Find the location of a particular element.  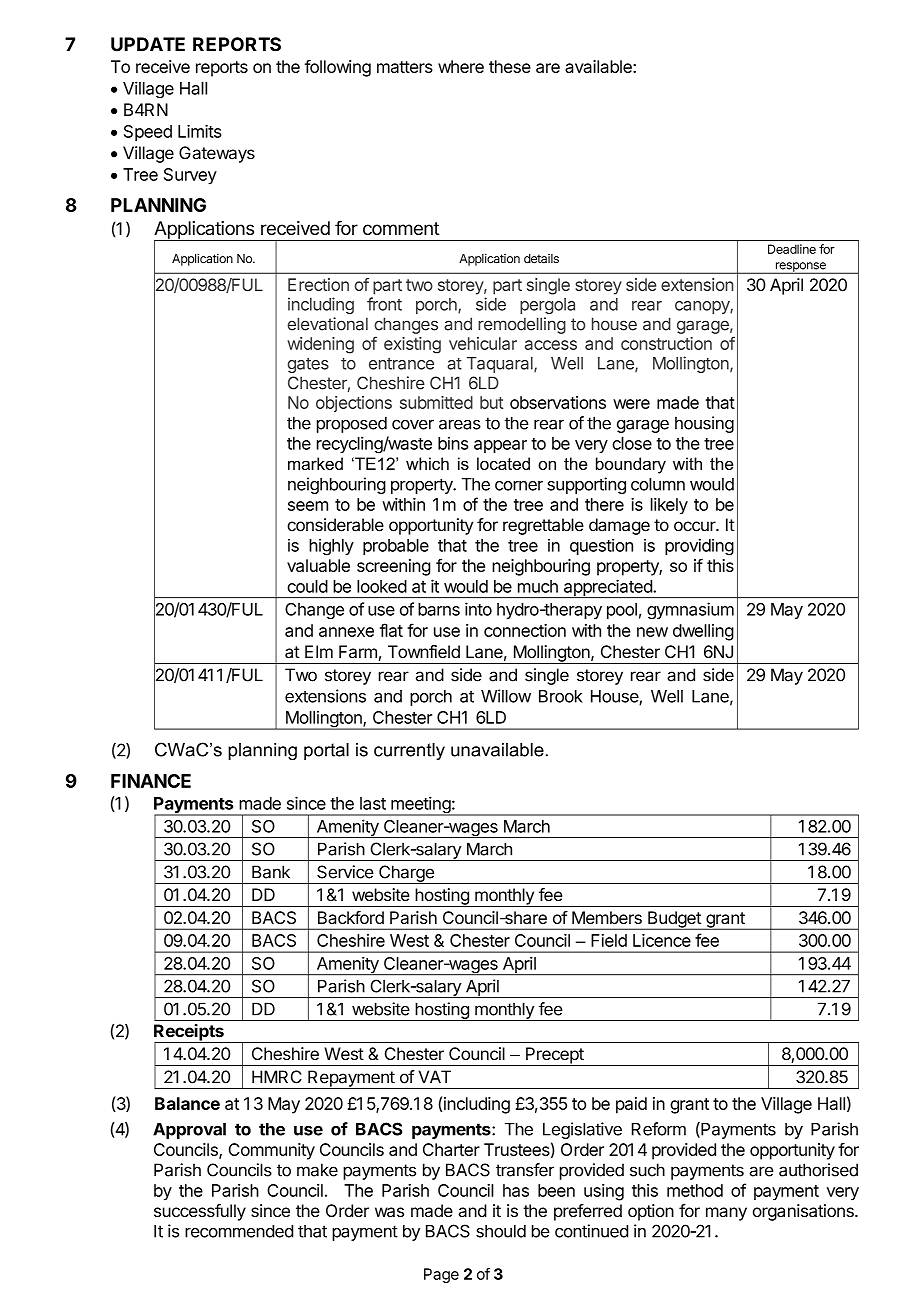

gates is located at coordinates (308, 365).
